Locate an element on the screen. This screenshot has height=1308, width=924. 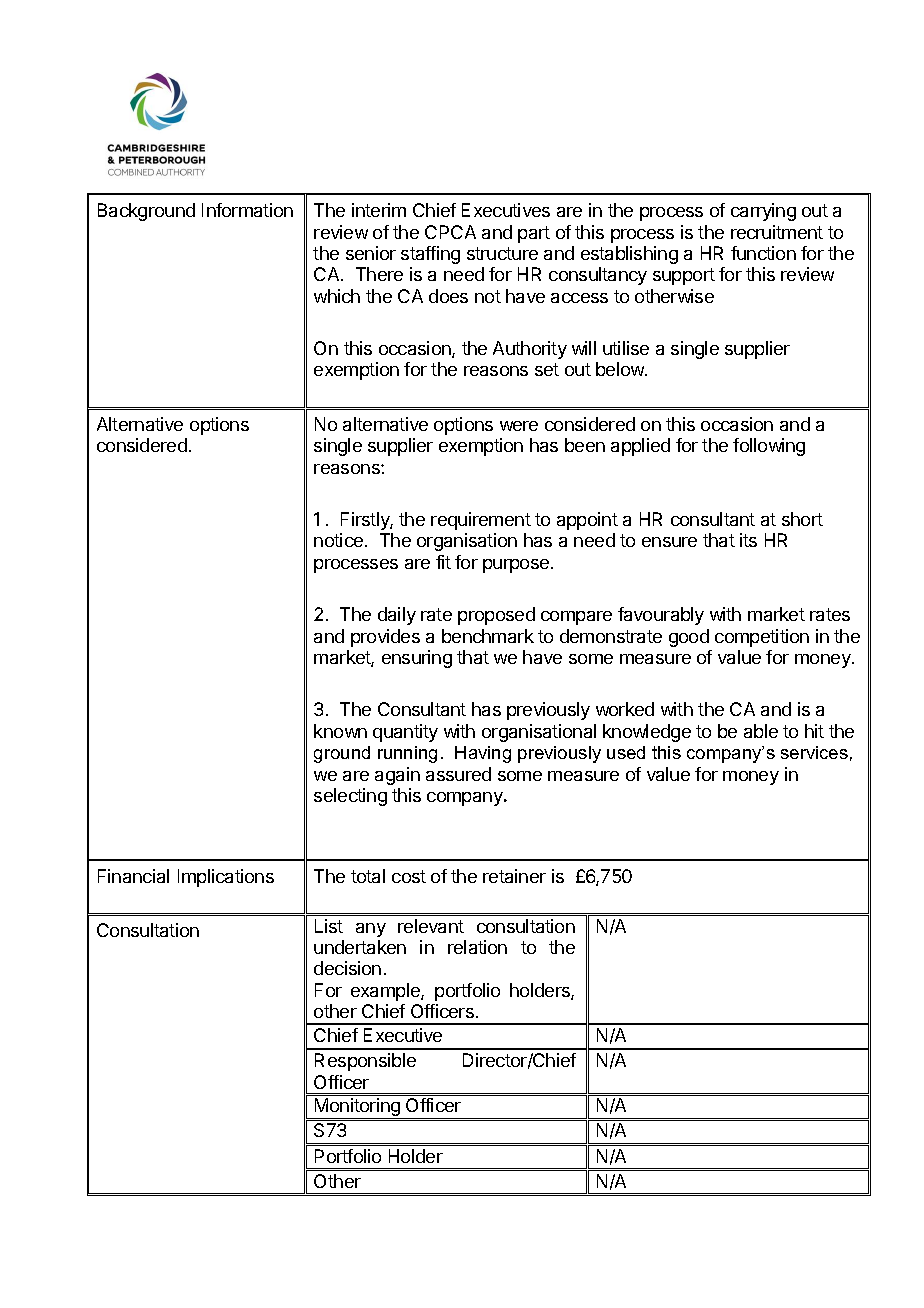
Responsible is located at coordinates (365, 1062).
